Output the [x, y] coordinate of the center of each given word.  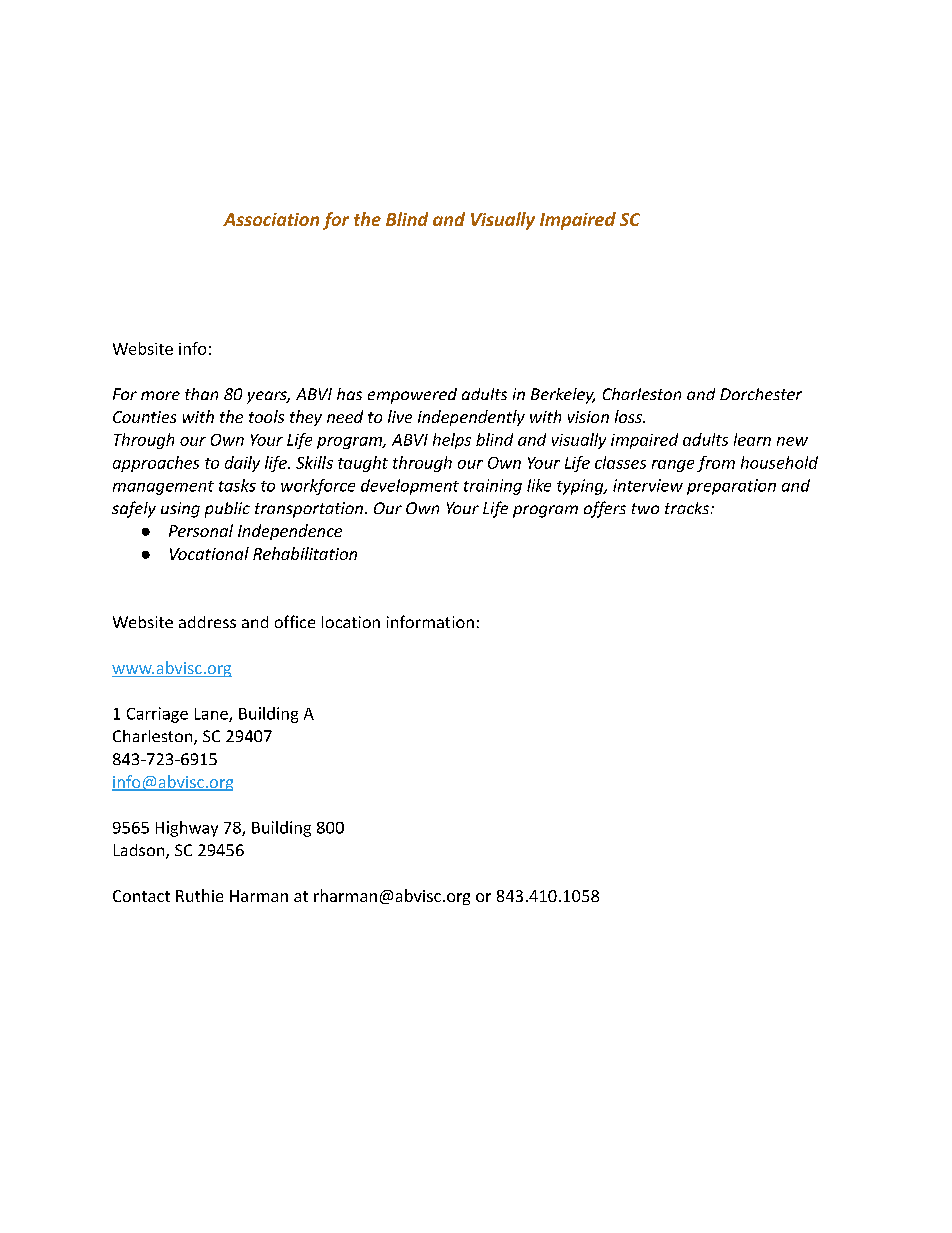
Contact [141, 896]
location [351, 622]
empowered [412, 396]
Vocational [209, 553]
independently [471, 418]
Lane [212, 715]
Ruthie [199, 895]
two [645, 508]
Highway [187, 829]
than [201, 394]
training [493, 487]
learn [752, 439]
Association [271, 219]
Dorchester [761, 394]
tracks [688, 508]
